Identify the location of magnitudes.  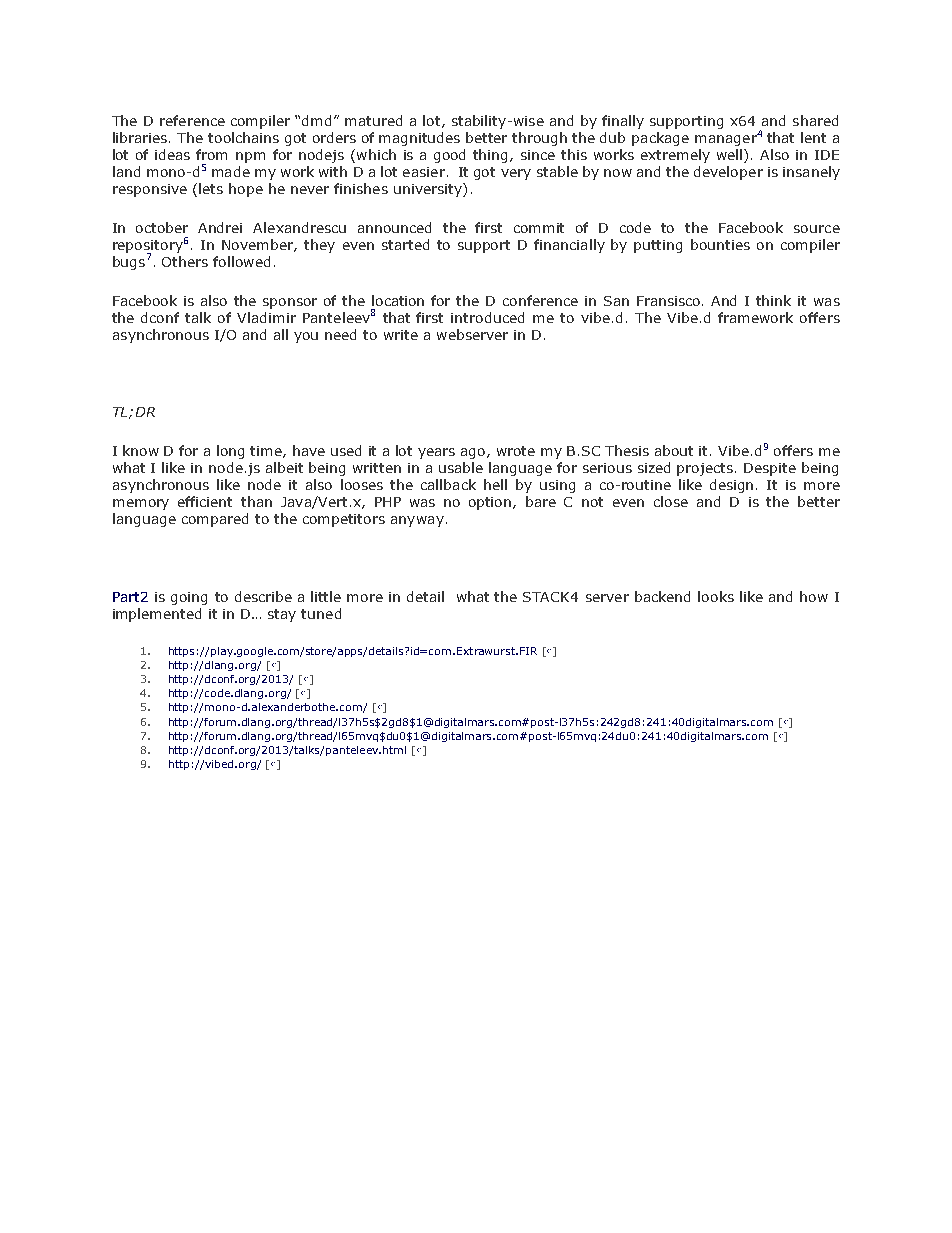
(419, 139).
